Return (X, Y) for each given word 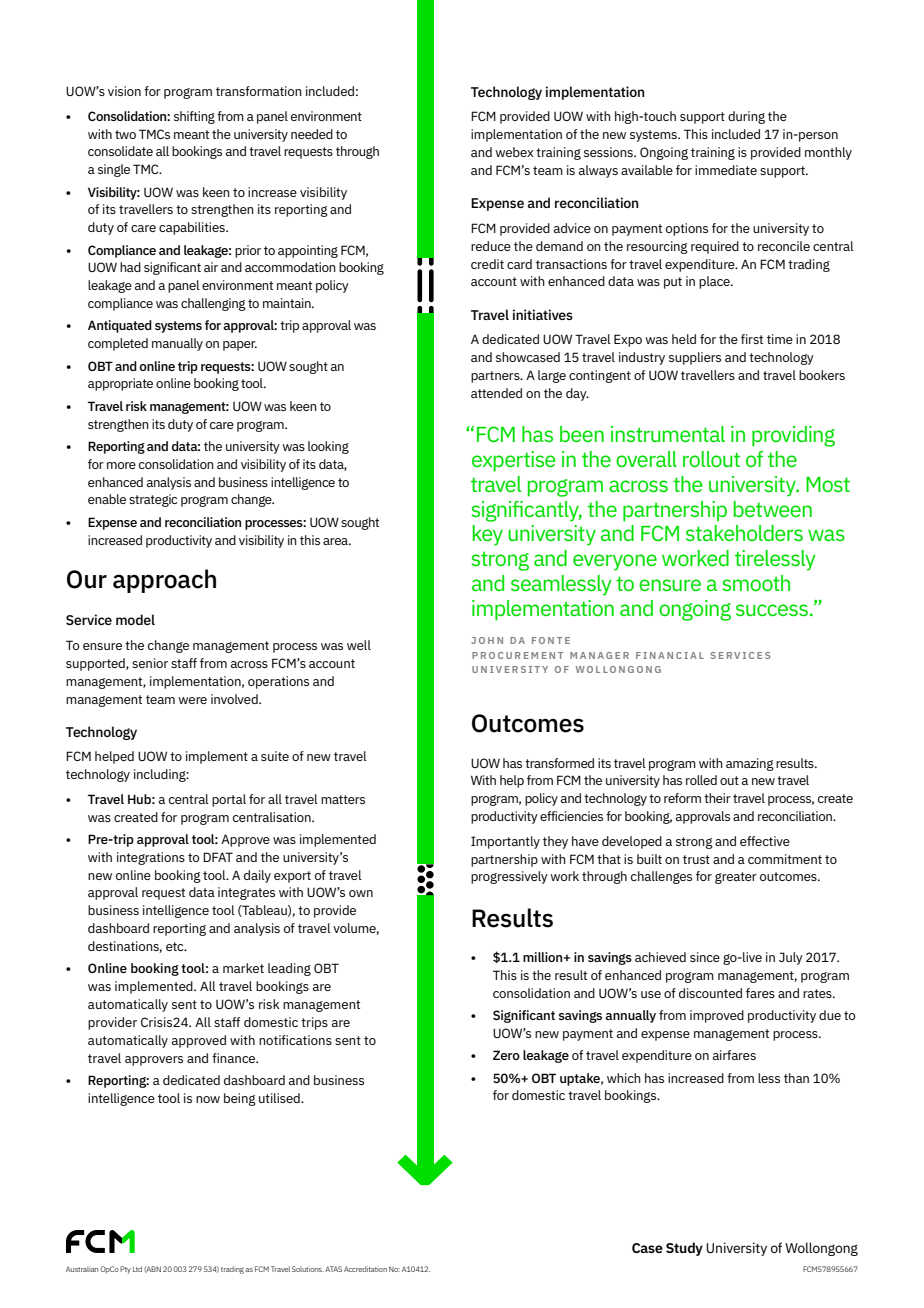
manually (177, 344)
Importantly (505, 842)
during (746, 117)
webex (514, 152)
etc (176, 946)
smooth (756, 583)
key (488, 535)
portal (229, 800)
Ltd (137, 1269)
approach (164, 581)
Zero (506, 1055)
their (717, 798)
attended (496, 393)
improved (717, 1016)
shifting (194, 117)
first (752, 339)
